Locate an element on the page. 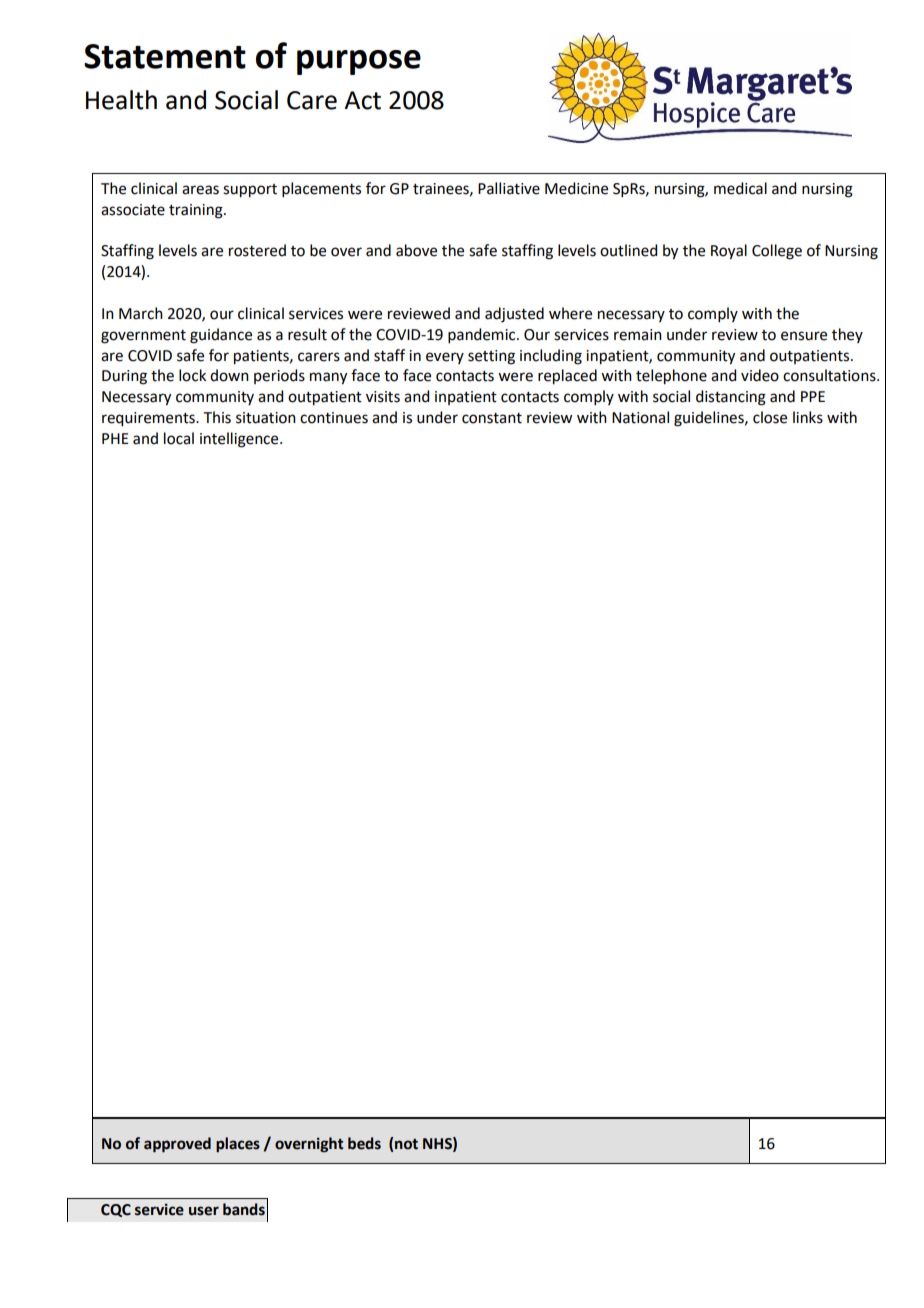 The height and width of the page is (1308, 924). Statement is located at coordinates (165, 56).
